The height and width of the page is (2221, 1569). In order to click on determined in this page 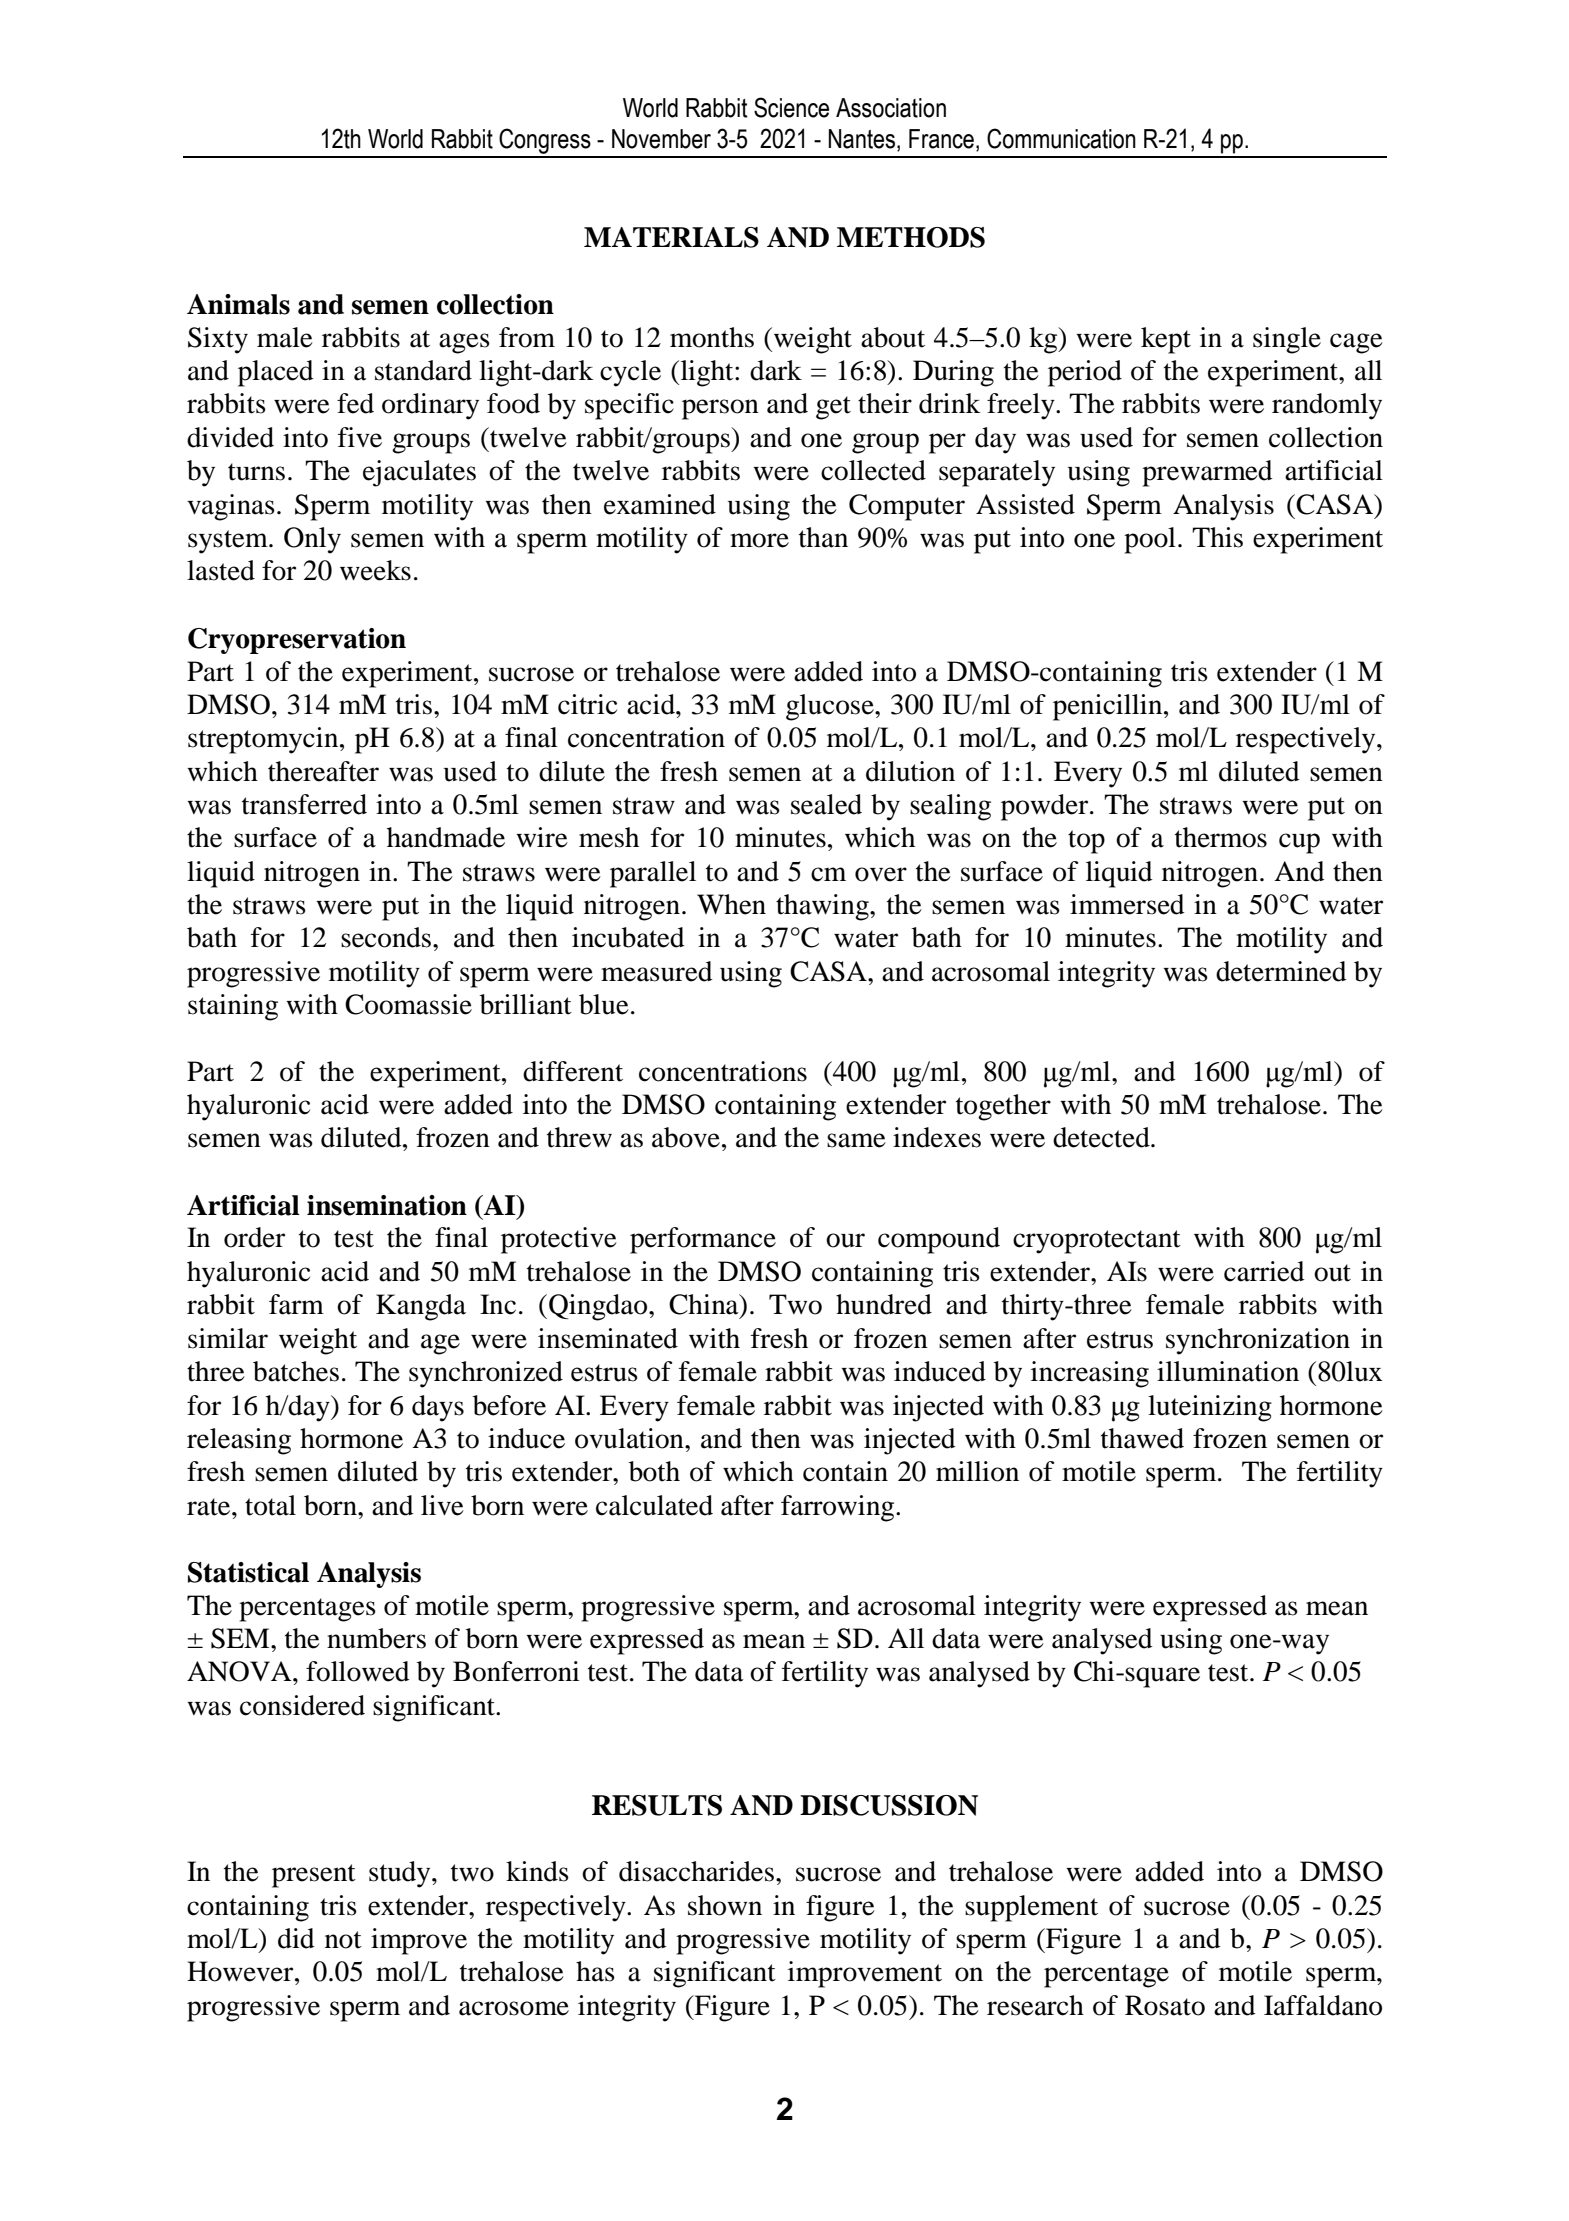, I will do `click(1281, 971)`.
